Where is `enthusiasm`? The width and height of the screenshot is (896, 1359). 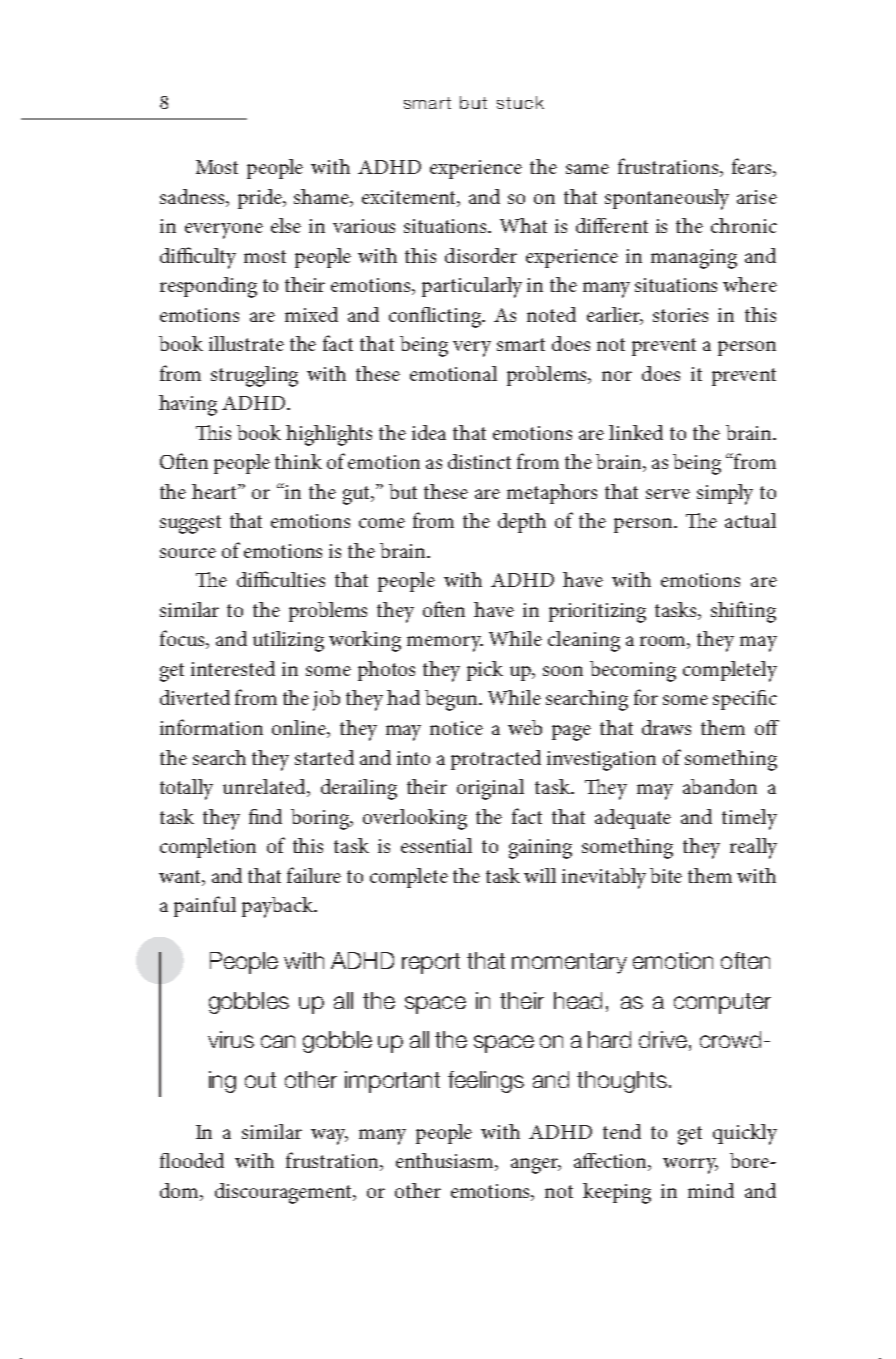
enthusiasm is located at coordinates (446, 1162).
